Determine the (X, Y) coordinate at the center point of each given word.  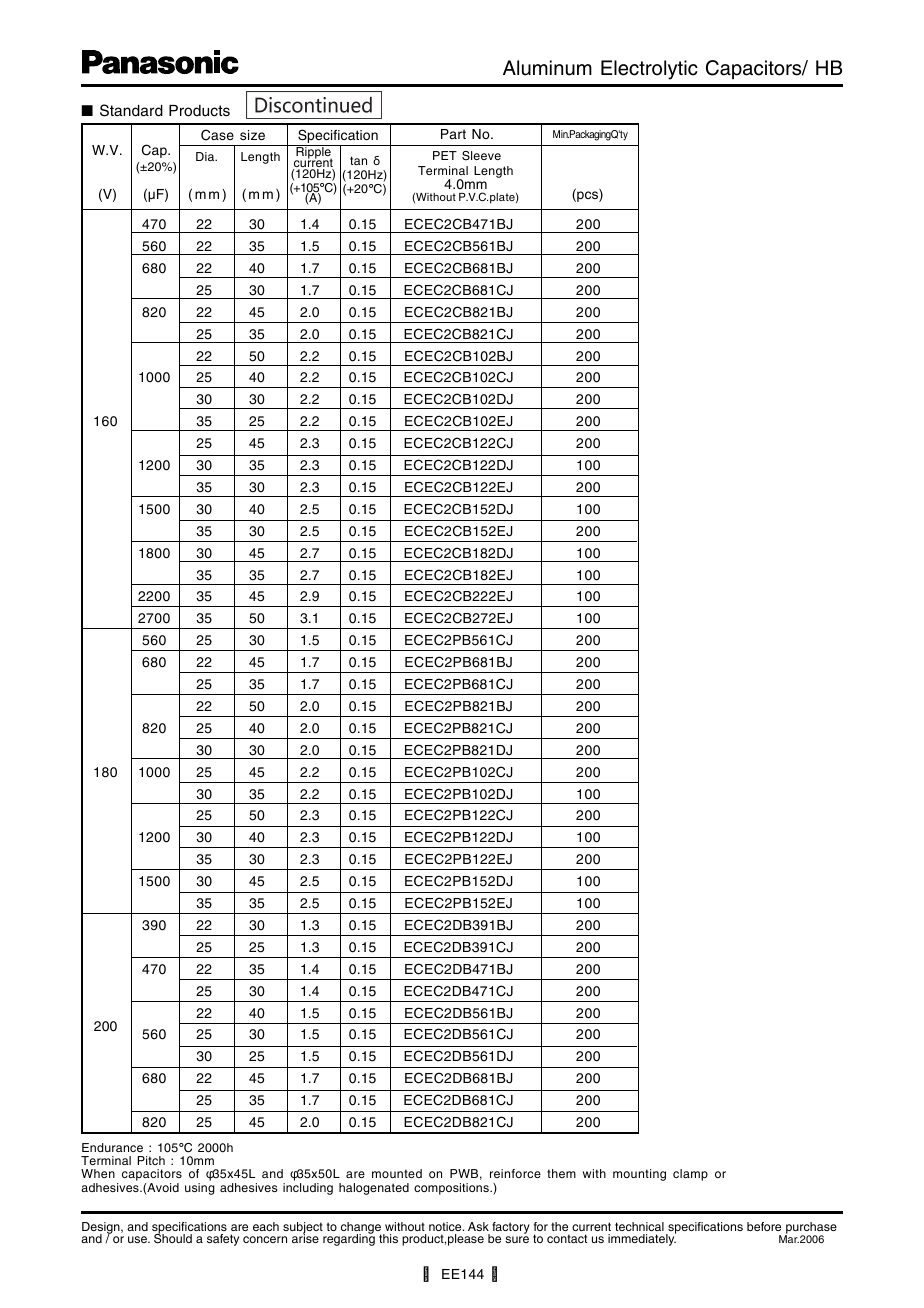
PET (445, 155)
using (200, 1189)
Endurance (112, 1147)
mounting (639, 1175)
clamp (690, 1175)
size (252, 135)
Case (217, 135)
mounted (397, 1173)
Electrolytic (649, 70)
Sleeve (481, 155)
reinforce (515, 1173)
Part (453, 134)
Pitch (151, 1160)
